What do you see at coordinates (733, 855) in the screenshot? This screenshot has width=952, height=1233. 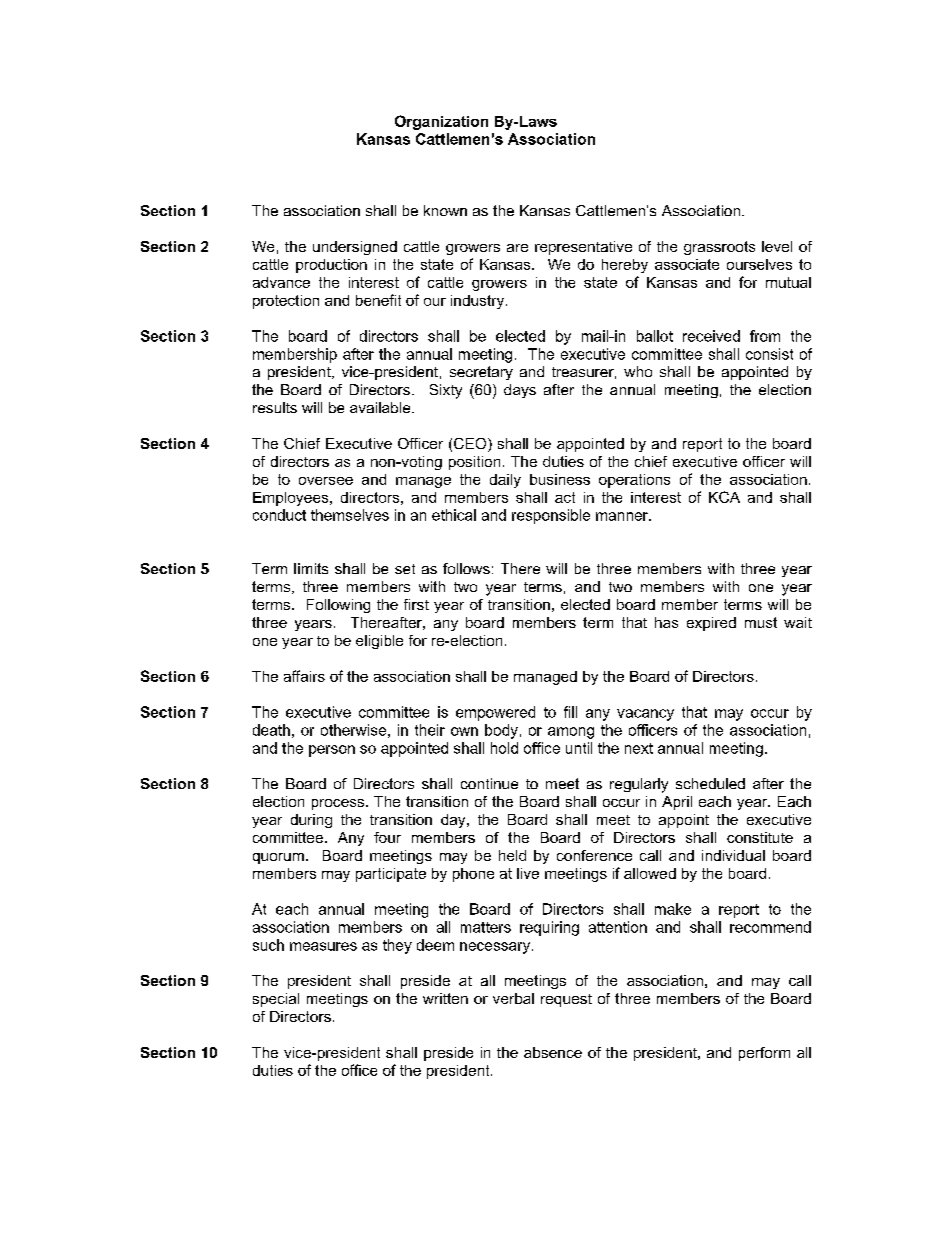 I see `individual` at bounding box center [733, 855].
